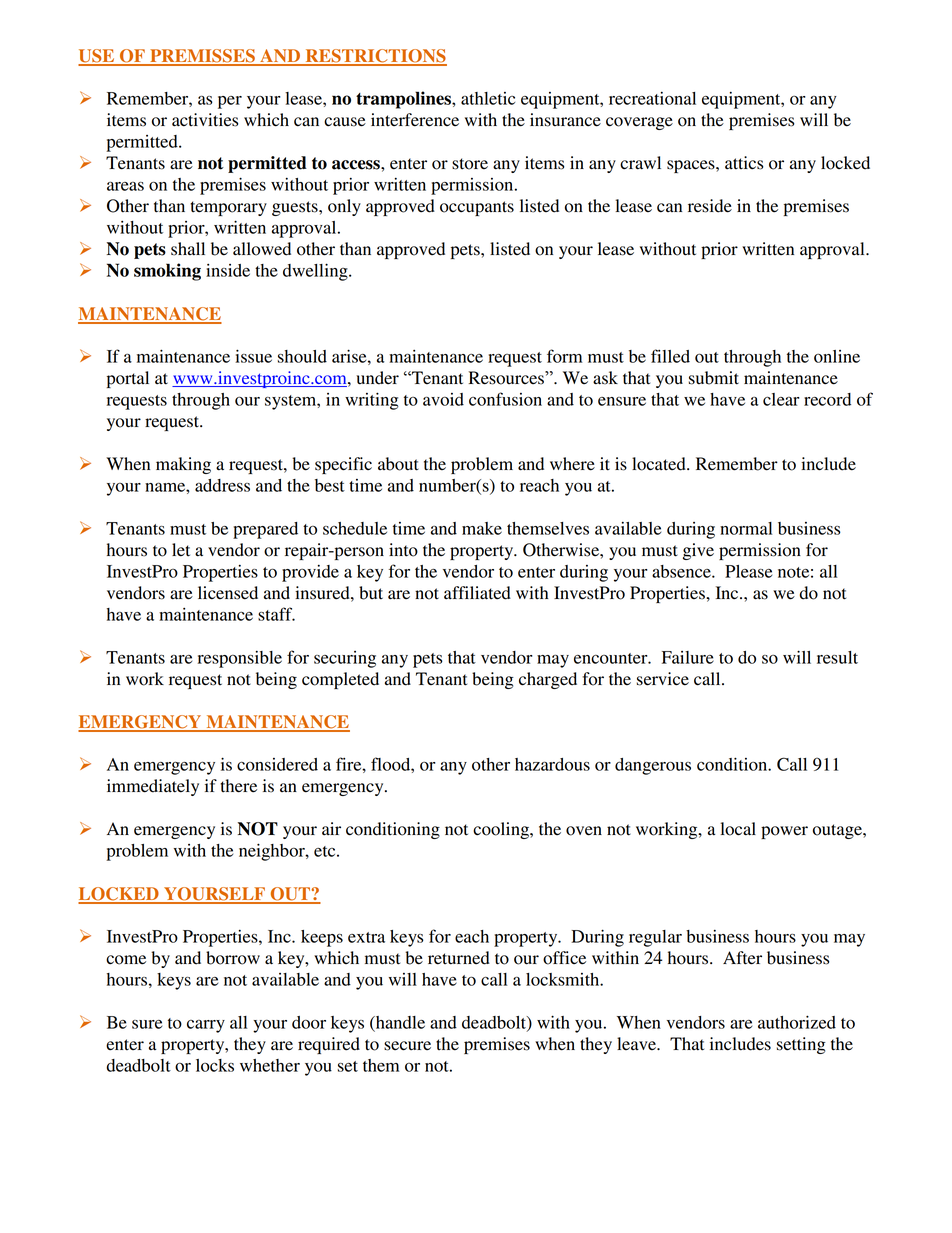 This screenshot has width=952, height=1233. I want to click on recreational, so click(652, 98).
